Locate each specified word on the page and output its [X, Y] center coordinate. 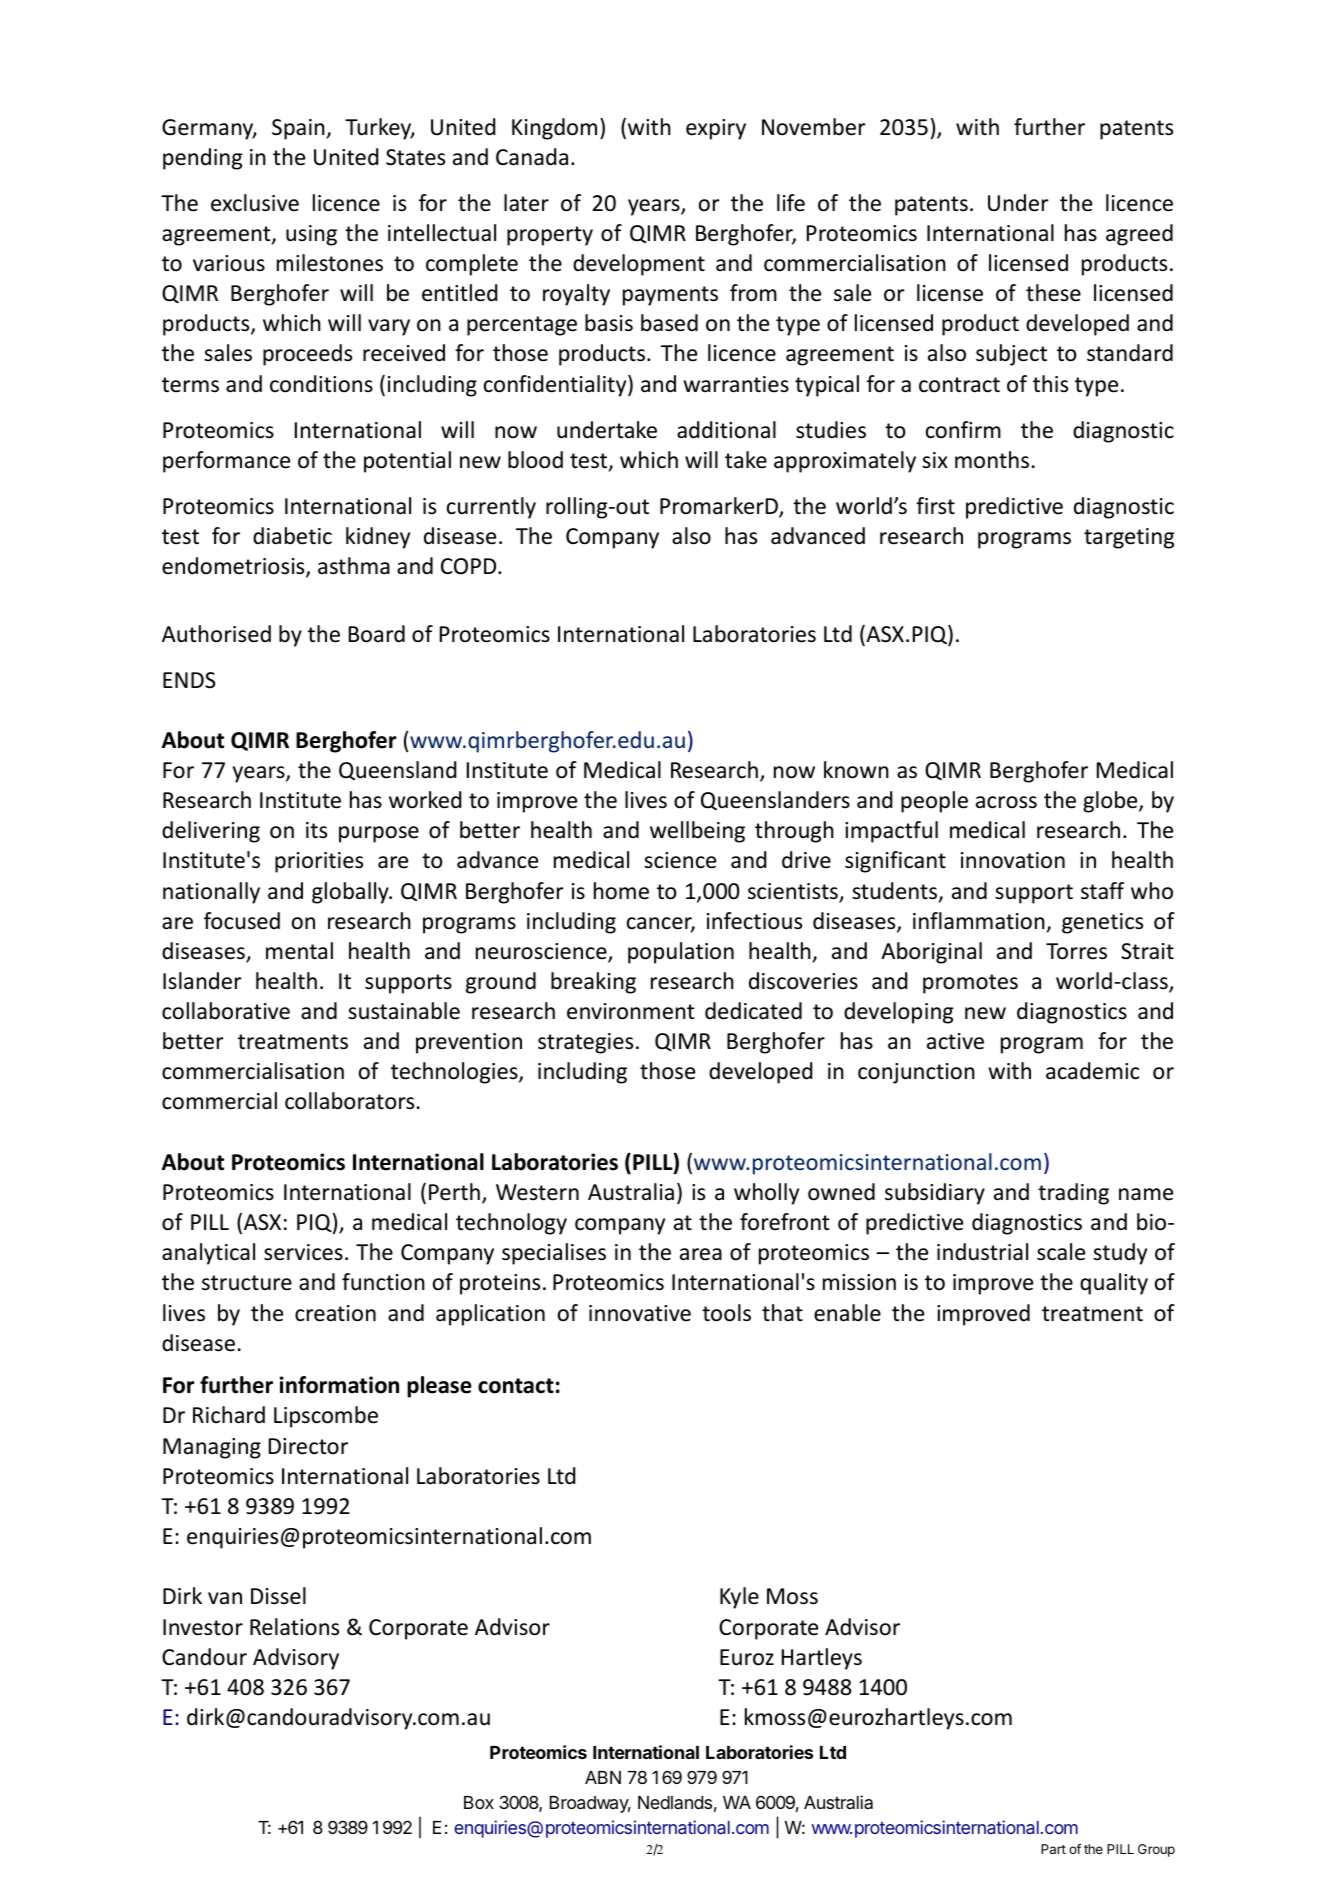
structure [247, 1283]
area [701, 1254]
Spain [299, 129]
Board [377, 634]
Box [479, 1802]
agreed [1139, 235]
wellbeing [697, 832]
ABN [603, 1777]
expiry [716, 129]
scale [1061, 1252]
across [1006, 802]
